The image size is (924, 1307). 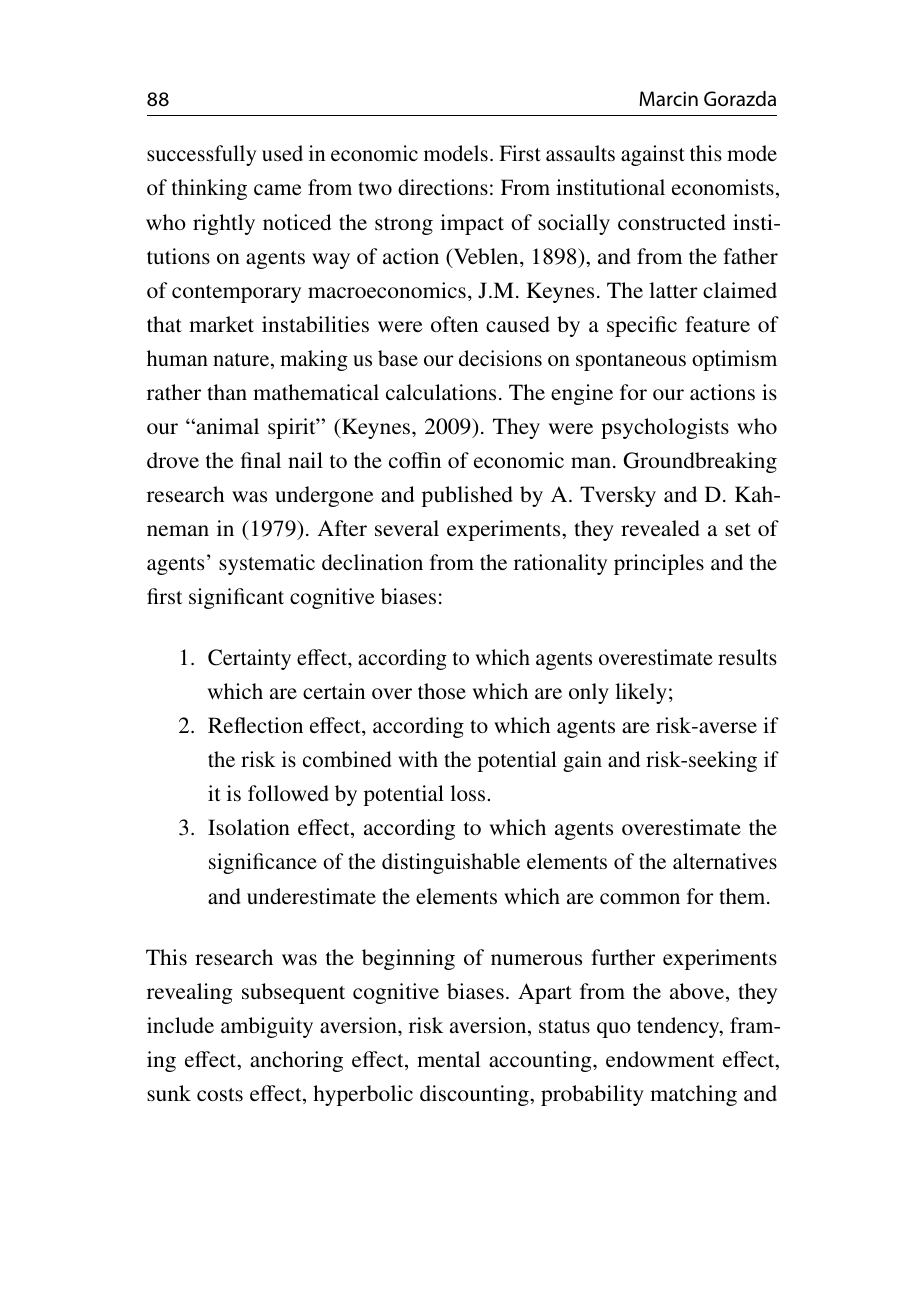 What do you see at coordinates (209, 189) in the screenshot?
I see `thinking` at bounding box center [209, 189].
